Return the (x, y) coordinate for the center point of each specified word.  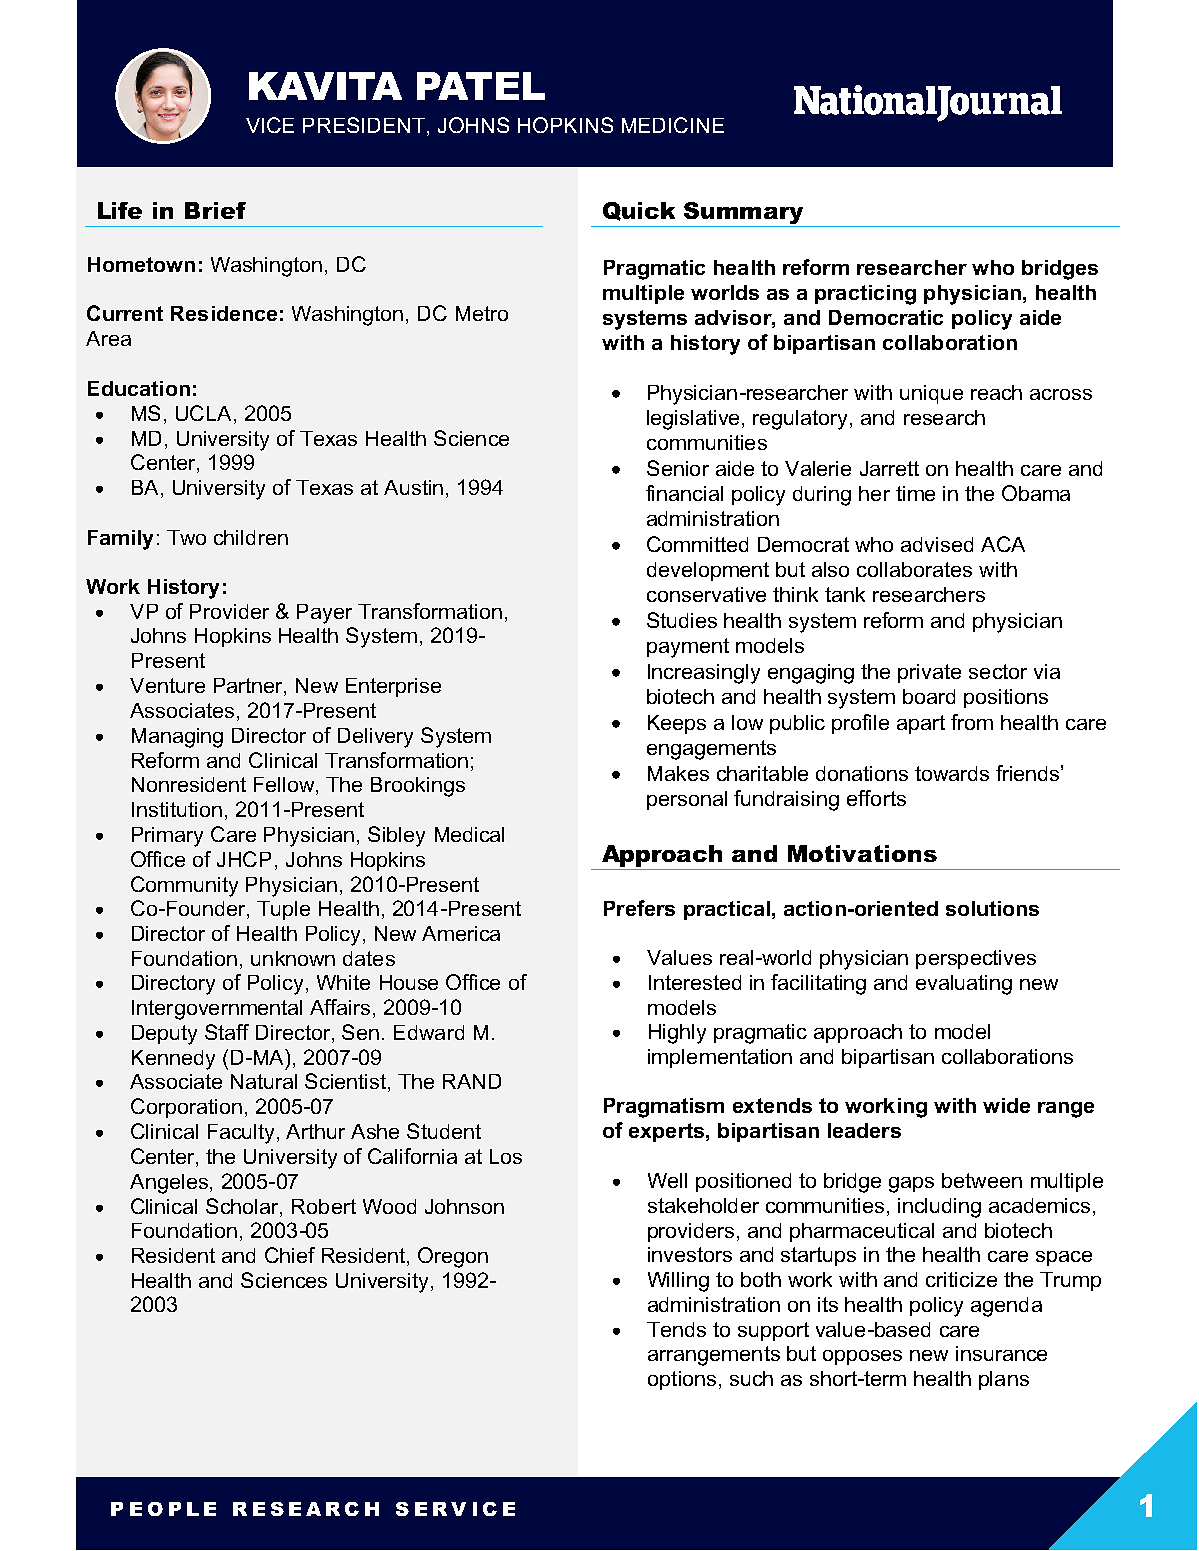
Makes (678, 773)
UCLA (205, 413)
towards (952, 773)
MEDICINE (673, 125)
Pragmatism (664, 1108)
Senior (678, 468)
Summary (743, 213)
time (915, 493)
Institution (177, 809)
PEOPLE (163, 1509)
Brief (215, 210)
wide (1006, 1105)
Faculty (243, 1134)
